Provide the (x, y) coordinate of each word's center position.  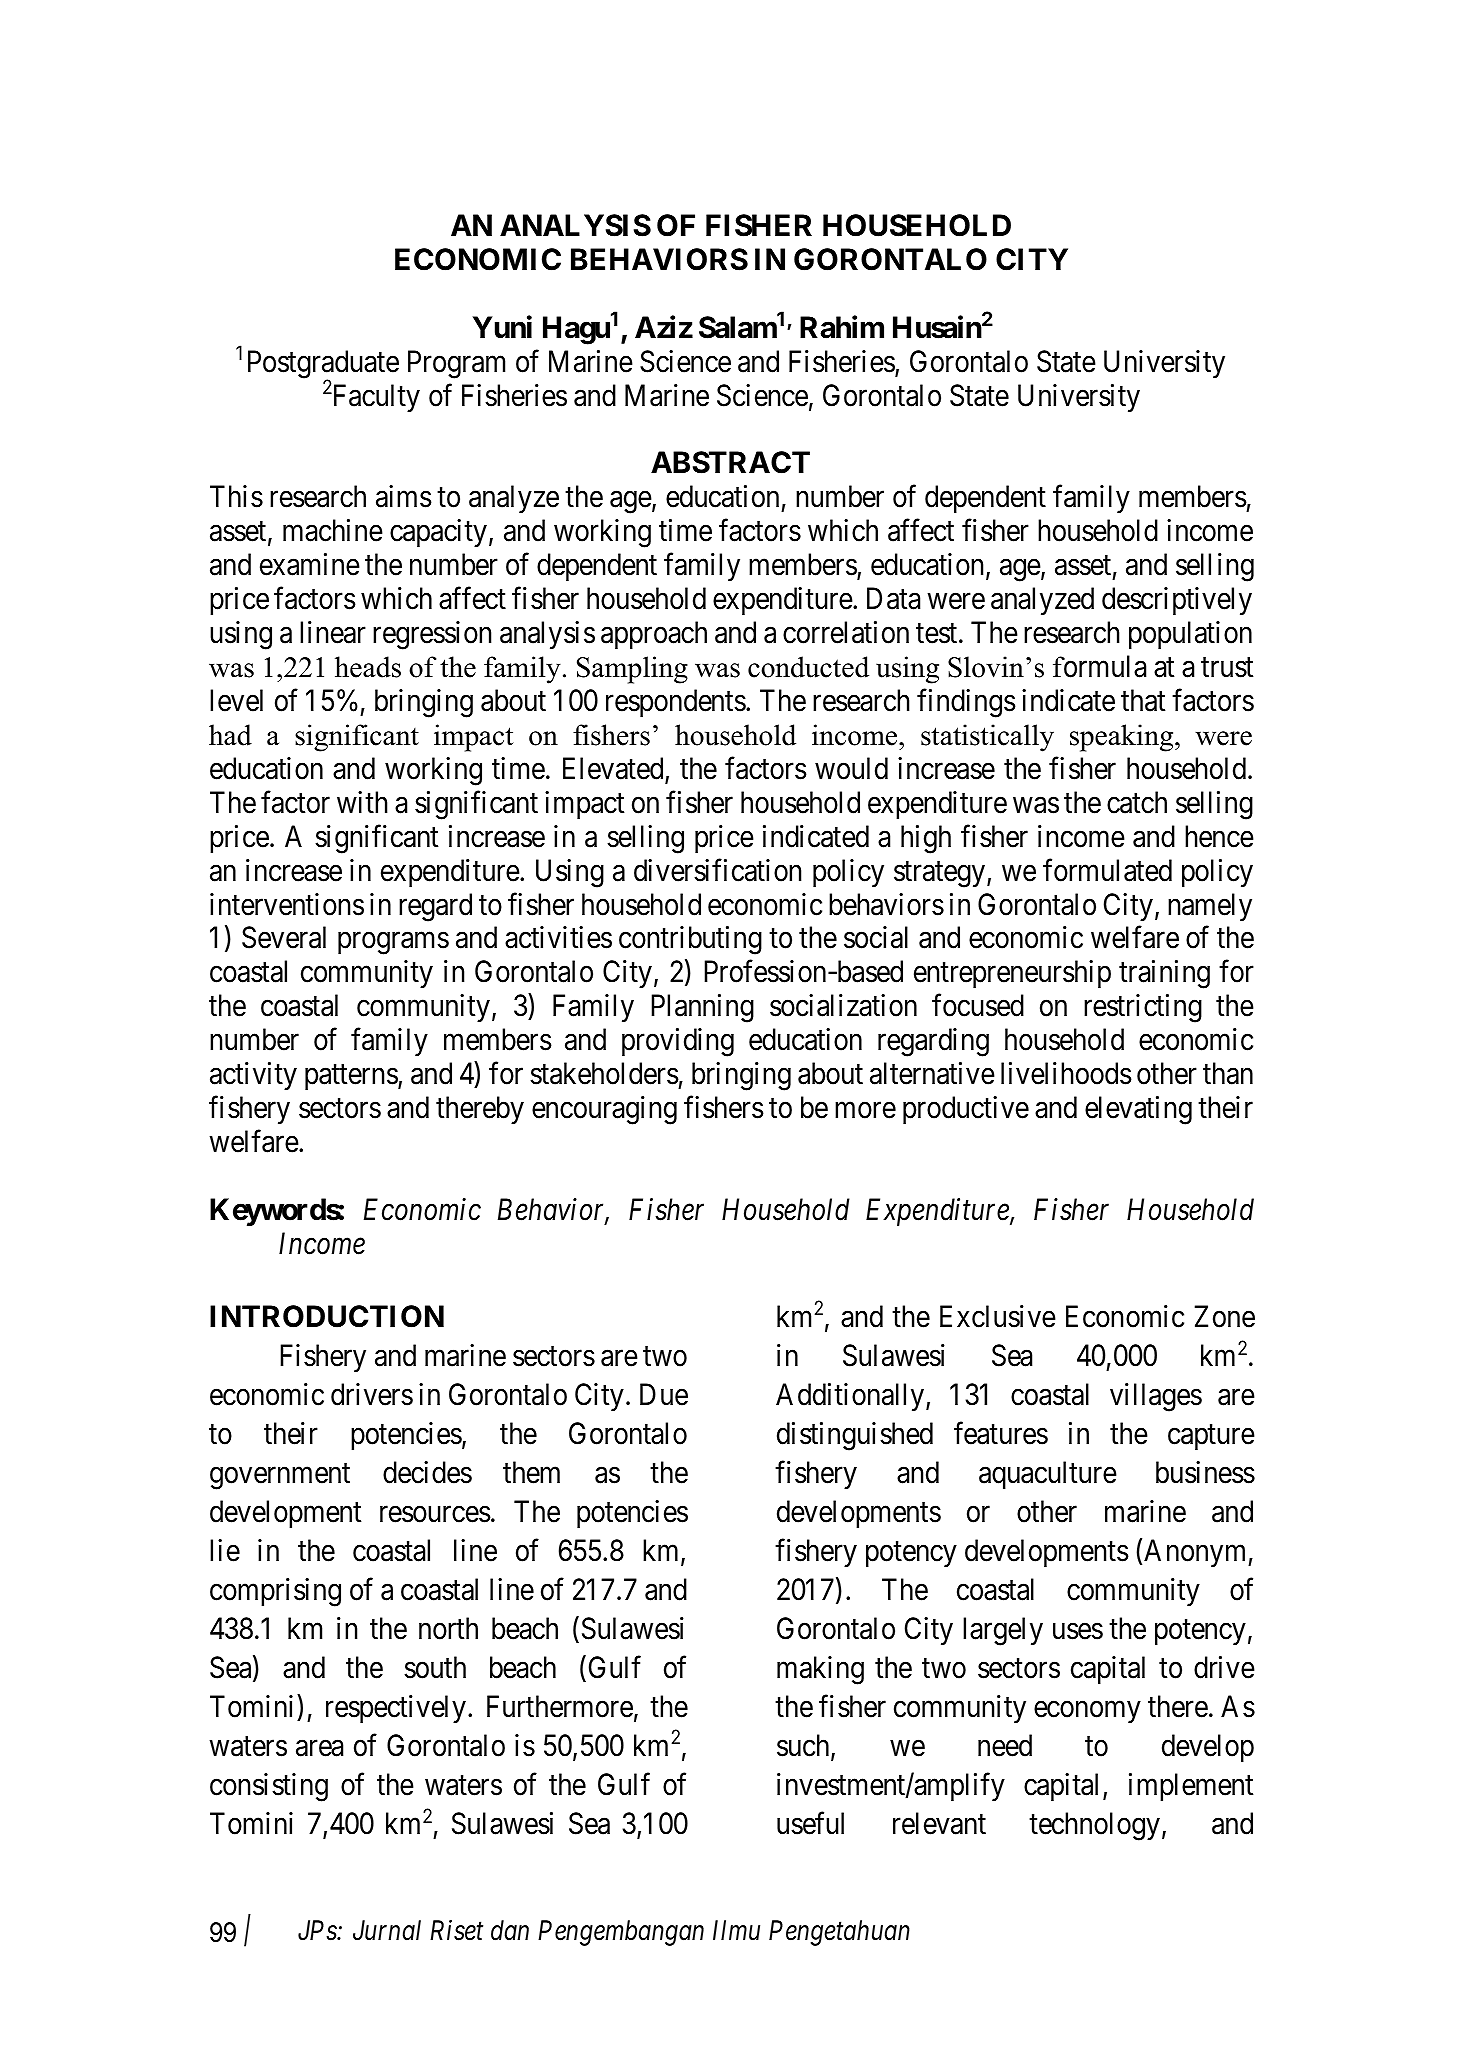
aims (404, 496)
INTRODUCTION (327, 1316)
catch (1137, 802)
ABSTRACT (730, 462)
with (362, 802)
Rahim (842, 327)
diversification (717, 870)
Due (664, 1394)
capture (1211, 1437)
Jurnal (387, 1930)
